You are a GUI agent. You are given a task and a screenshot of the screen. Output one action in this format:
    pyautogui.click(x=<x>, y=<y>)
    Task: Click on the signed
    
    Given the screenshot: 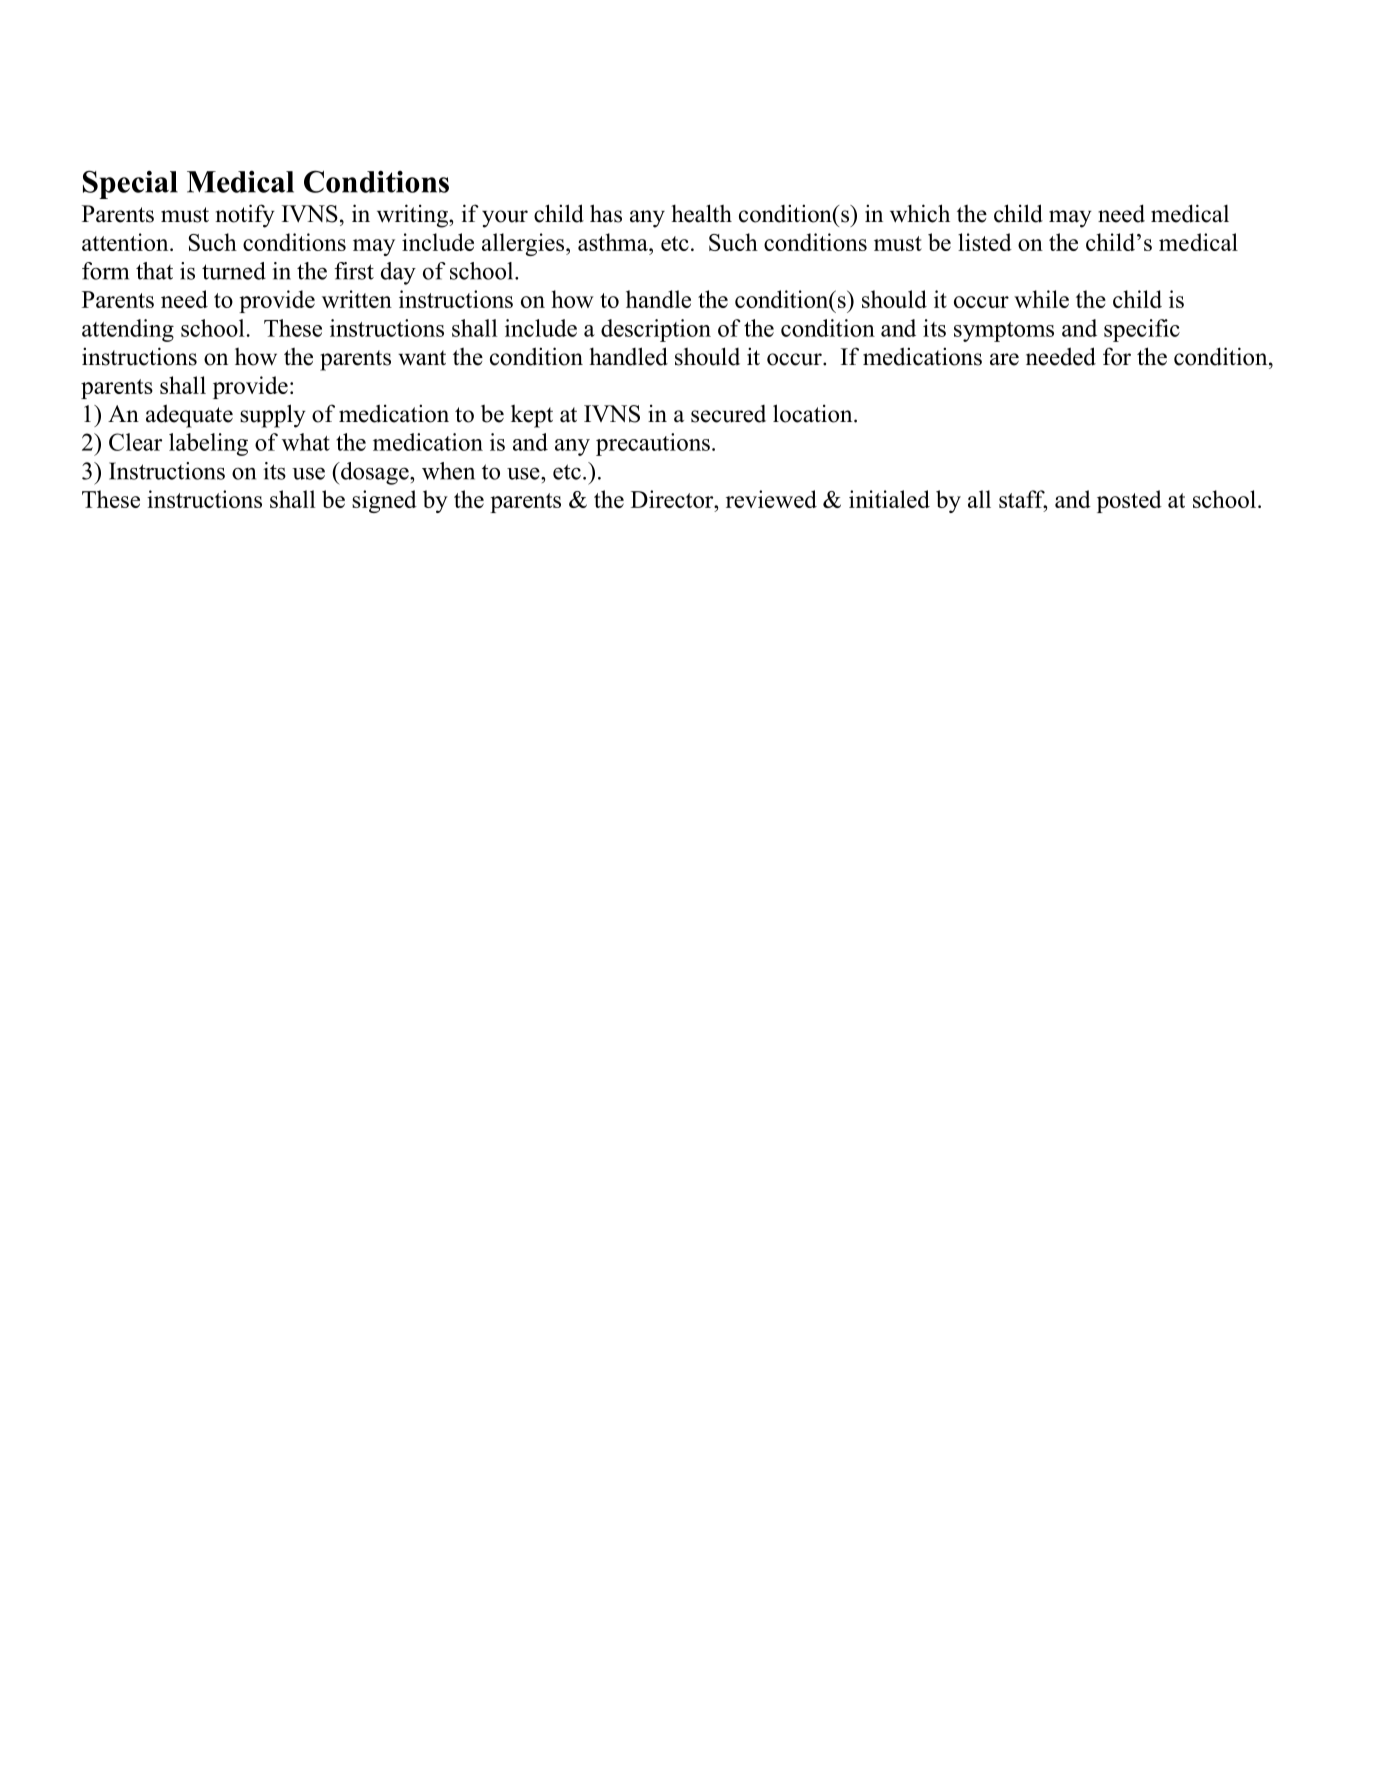 What is the action you would take?
    pyautogui.click(x=384, y=501)
